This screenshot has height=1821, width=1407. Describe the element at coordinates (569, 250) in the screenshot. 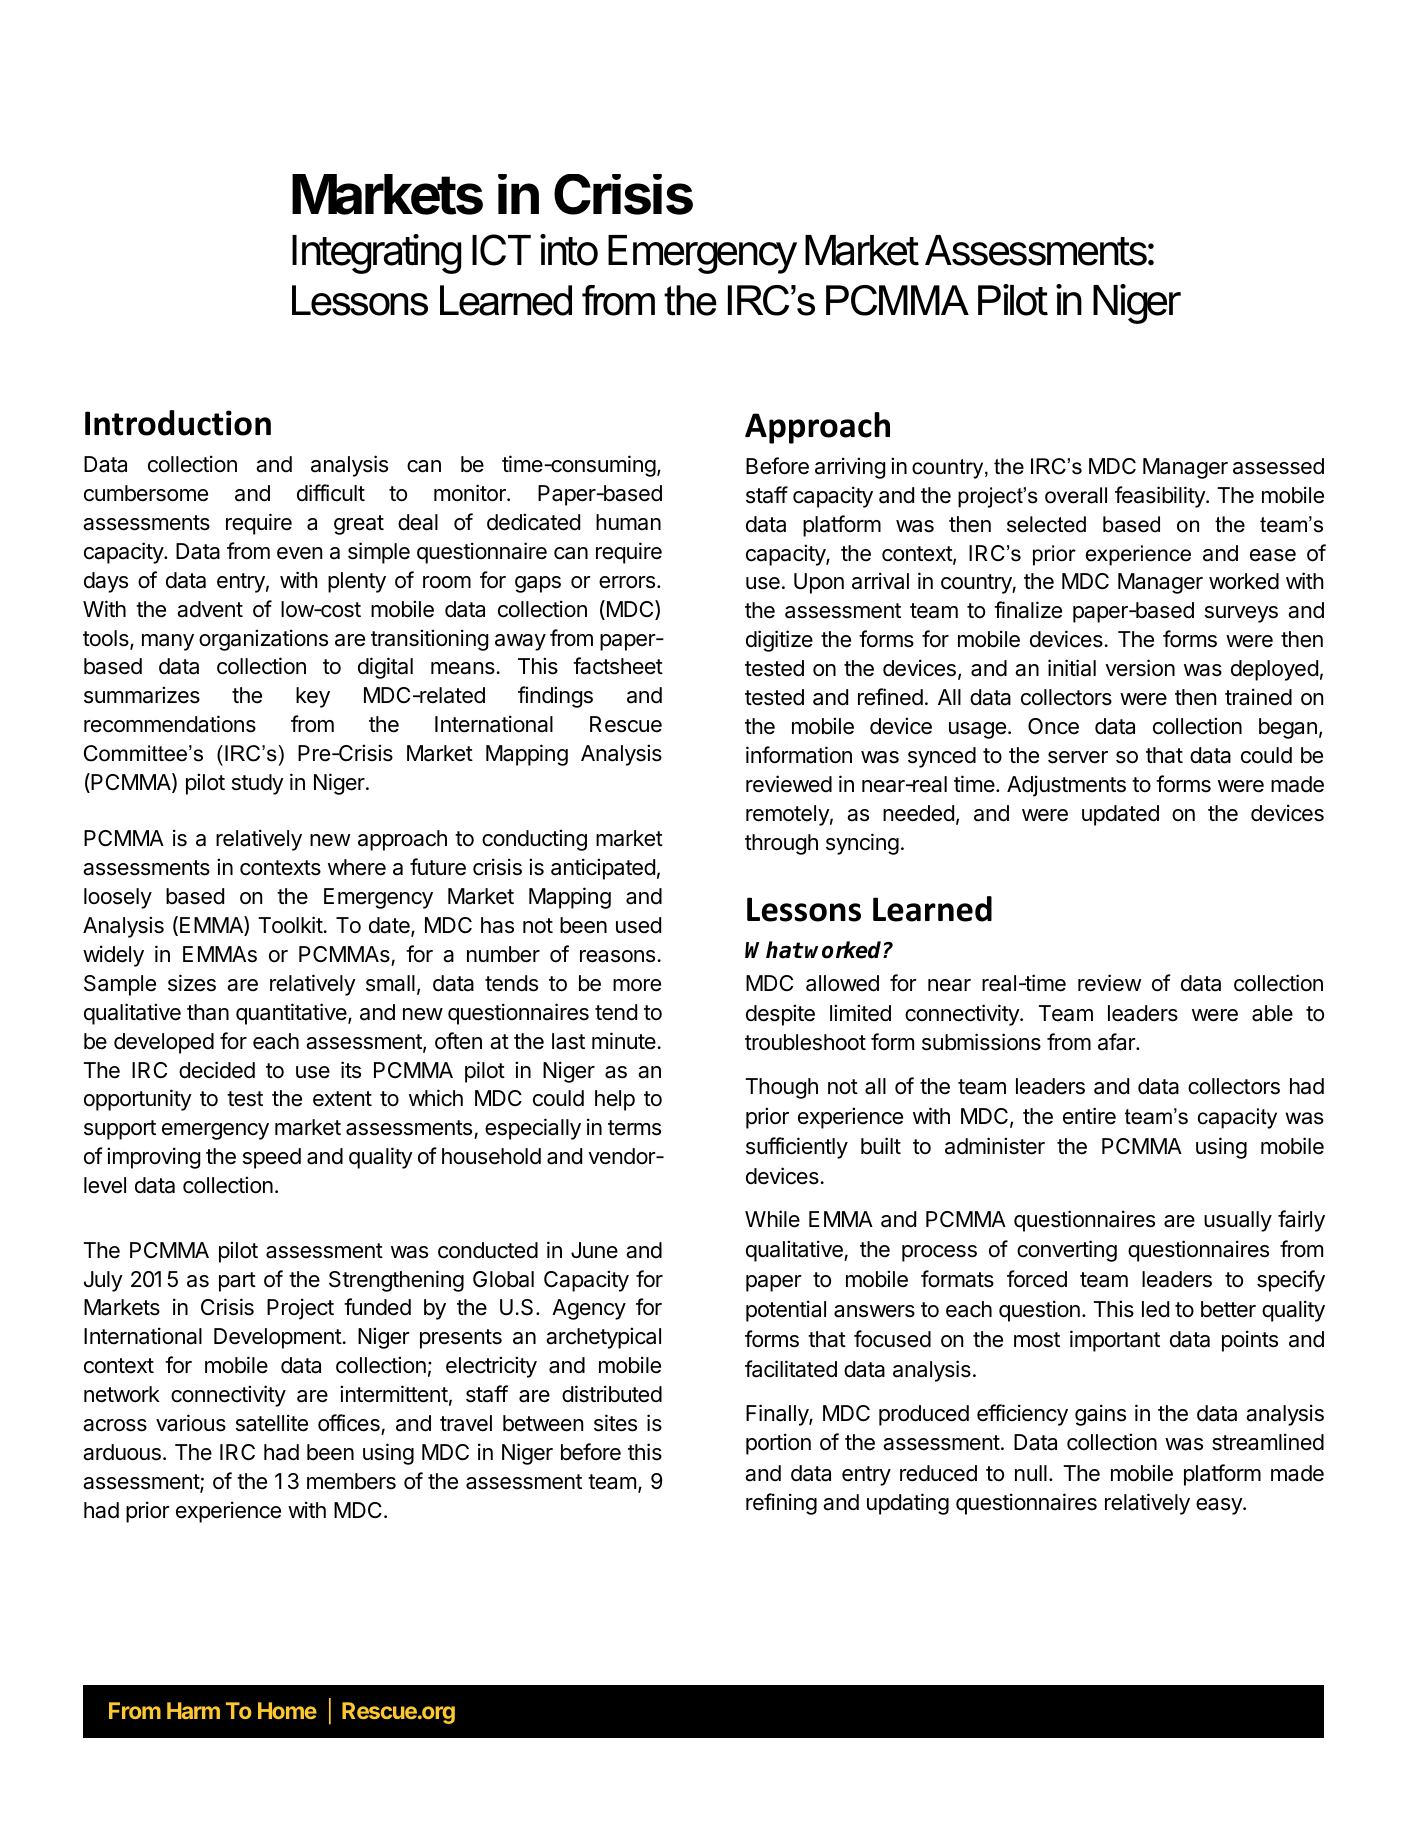

I see `into` at that location.
